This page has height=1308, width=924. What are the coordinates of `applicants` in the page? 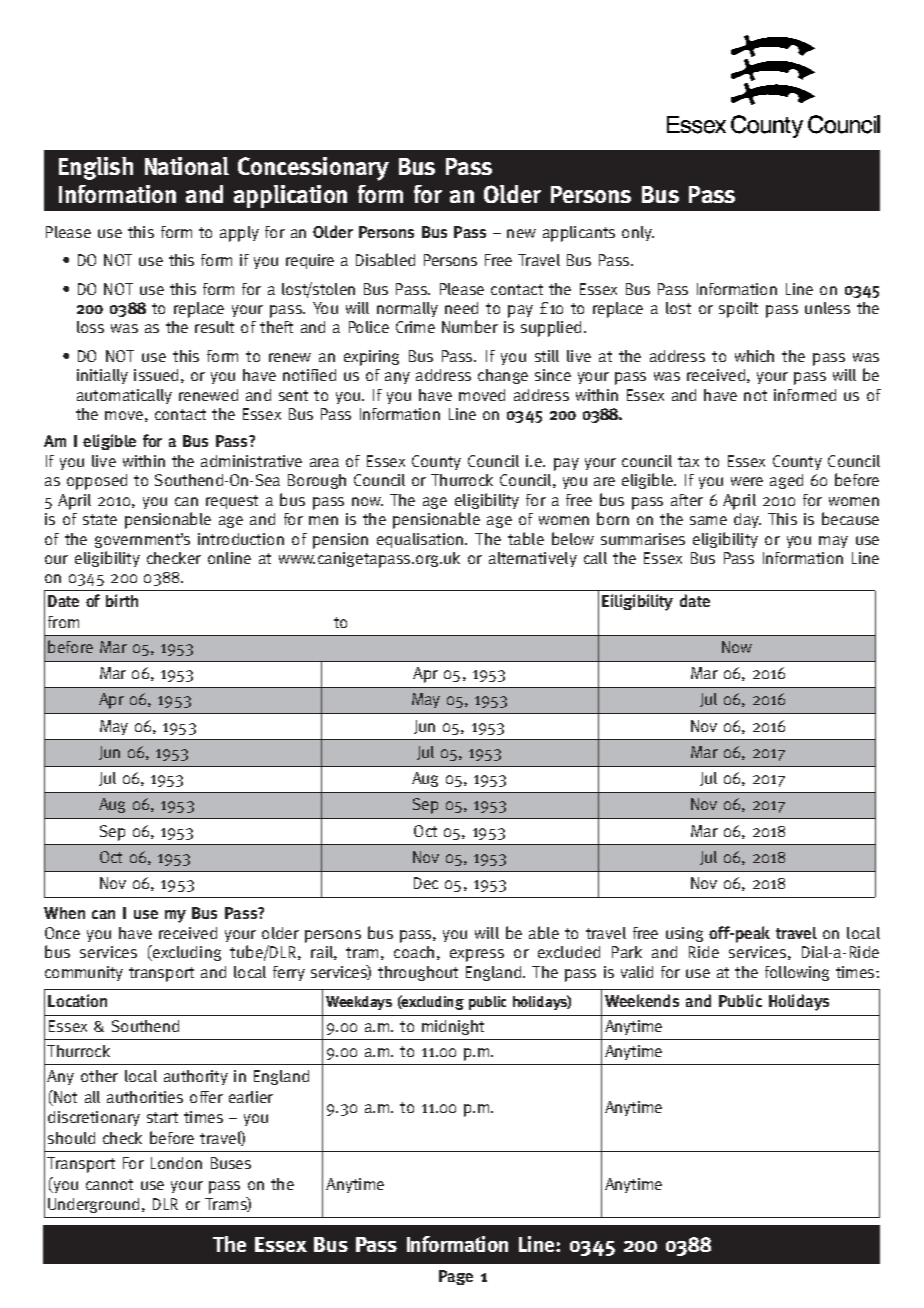 It's located at (579, 234).
